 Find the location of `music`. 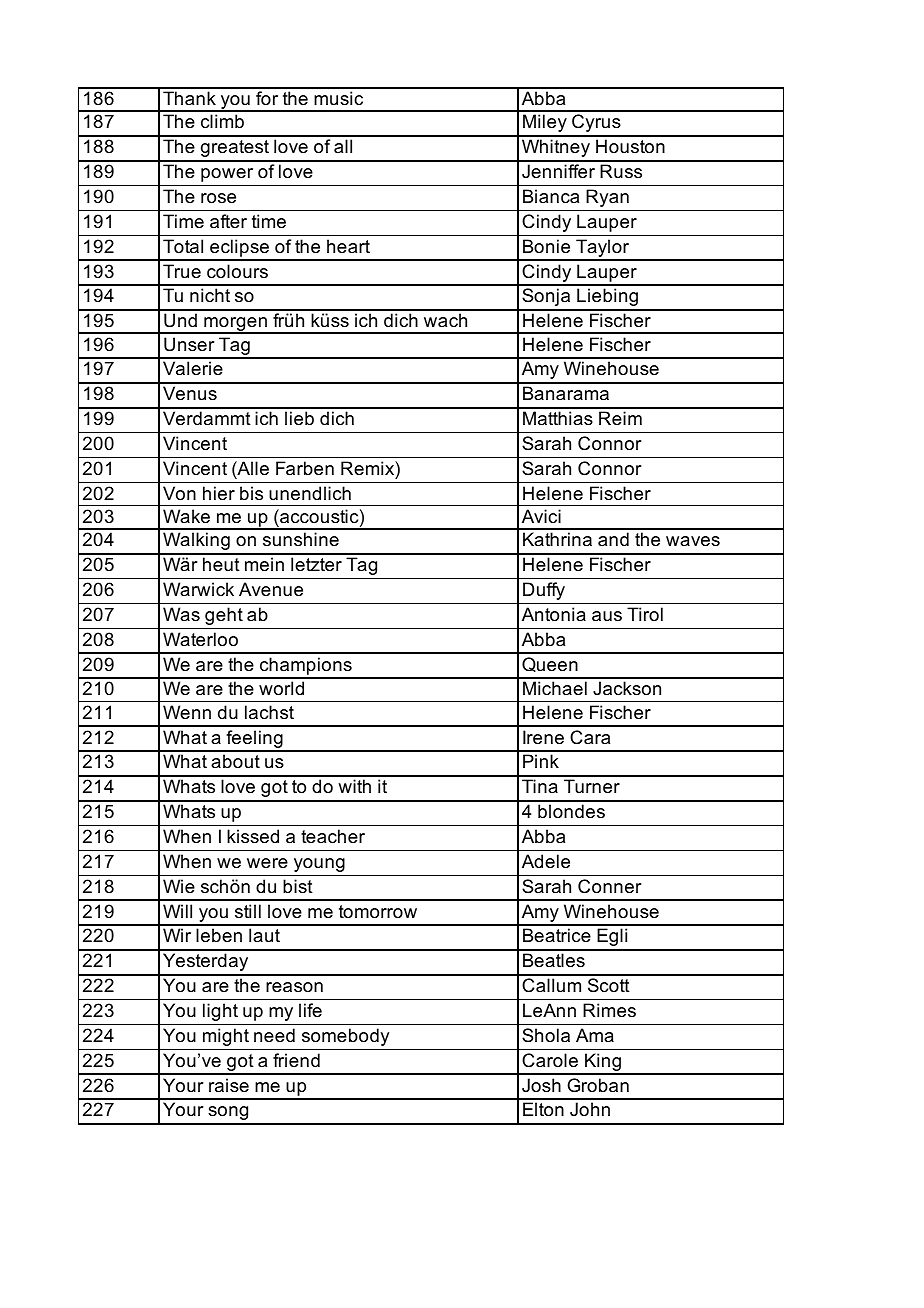

music is located at coordinates (338, 98).
